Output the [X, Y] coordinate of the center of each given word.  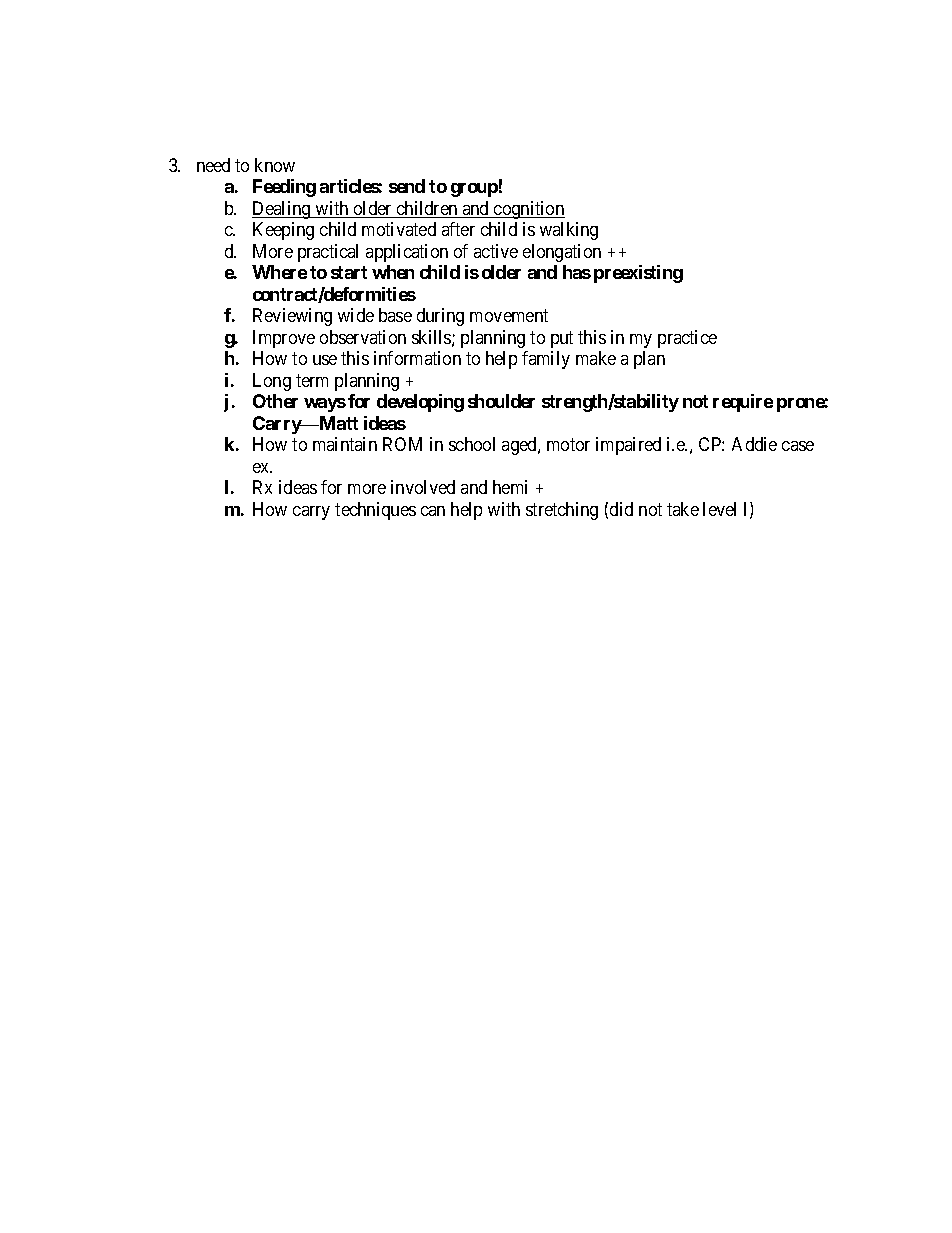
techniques [375, 511]
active [496, 251]
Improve [284, 339]
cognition [528, 210]
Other [275, 401]
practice [687, 339]
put [562, 339]
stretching [562, 511]
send [407, 186]
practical [328, 253]
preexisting [638, 274]
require [743, 403]
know [275, 165]
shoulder [501, 401]
